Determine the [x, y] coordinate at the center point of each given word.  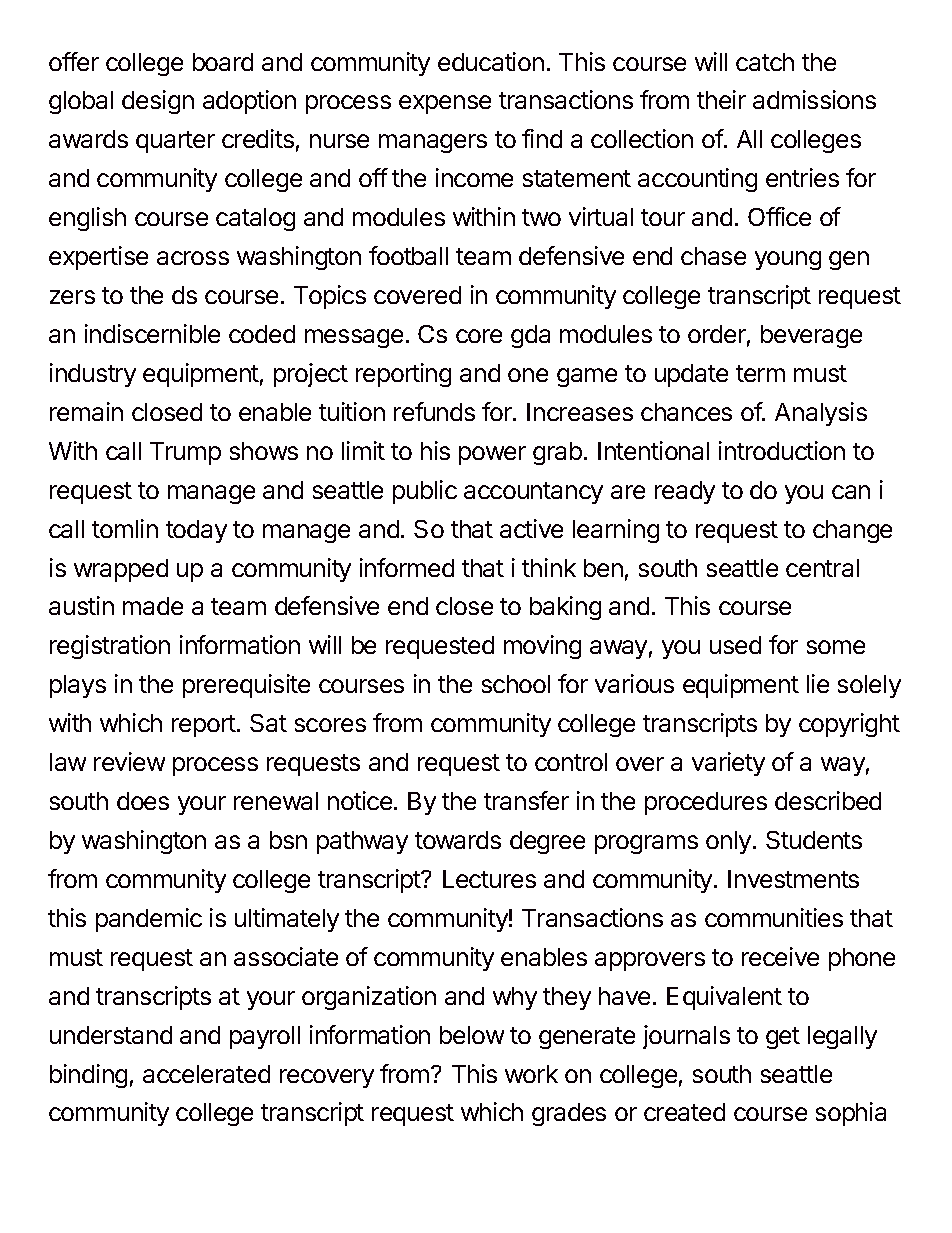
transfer [526, 800]
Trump [185, 453]
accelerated [206, 1074]
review [129, 761]
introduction [782, 450]
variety [728, 764]
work [531, 1074]
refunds [434, 411]
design [158, 102]
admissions [814, 99]
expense [445, 104]
